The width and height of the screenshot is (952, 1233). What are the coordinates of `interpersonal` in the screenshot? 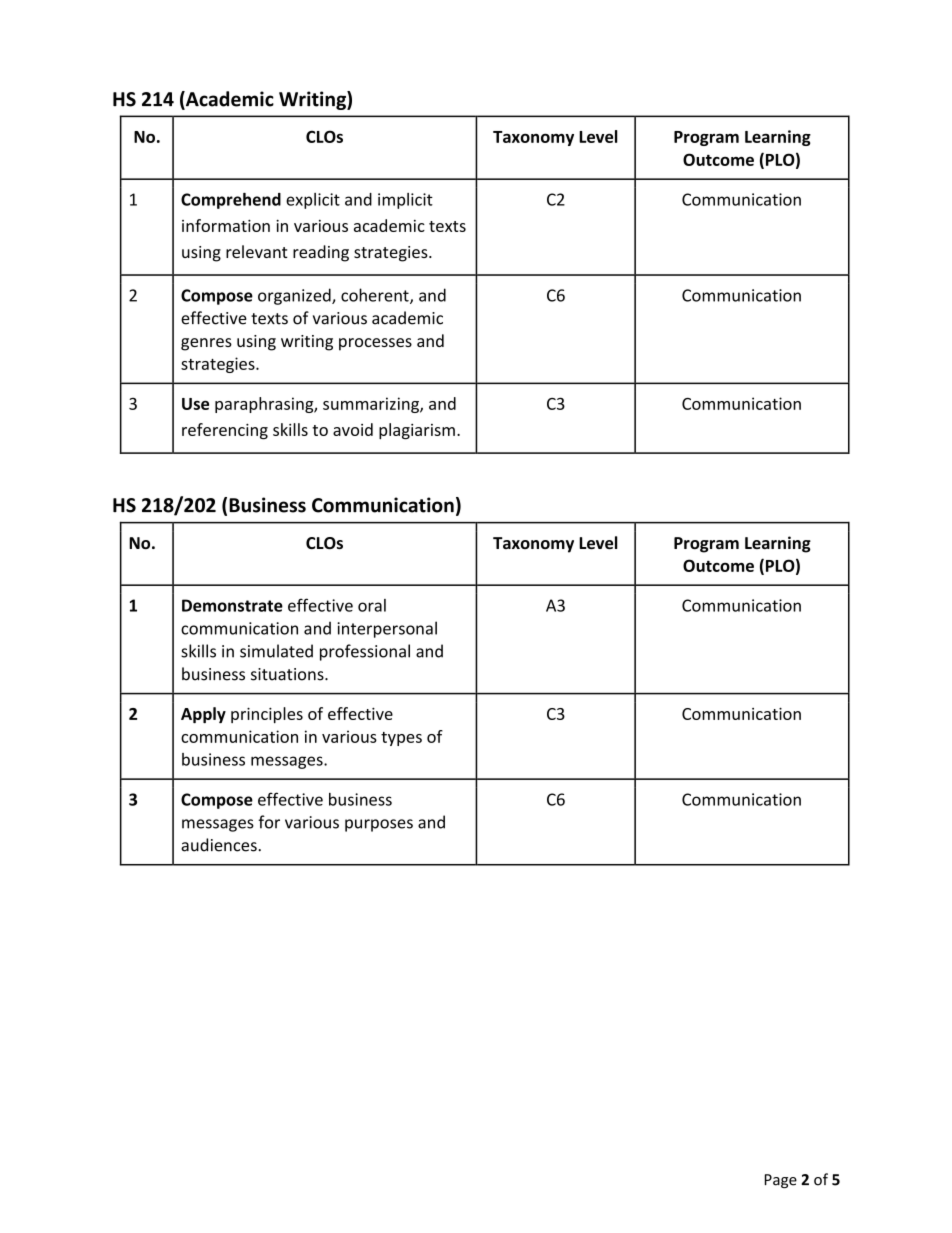 It's located at (387, 629).
